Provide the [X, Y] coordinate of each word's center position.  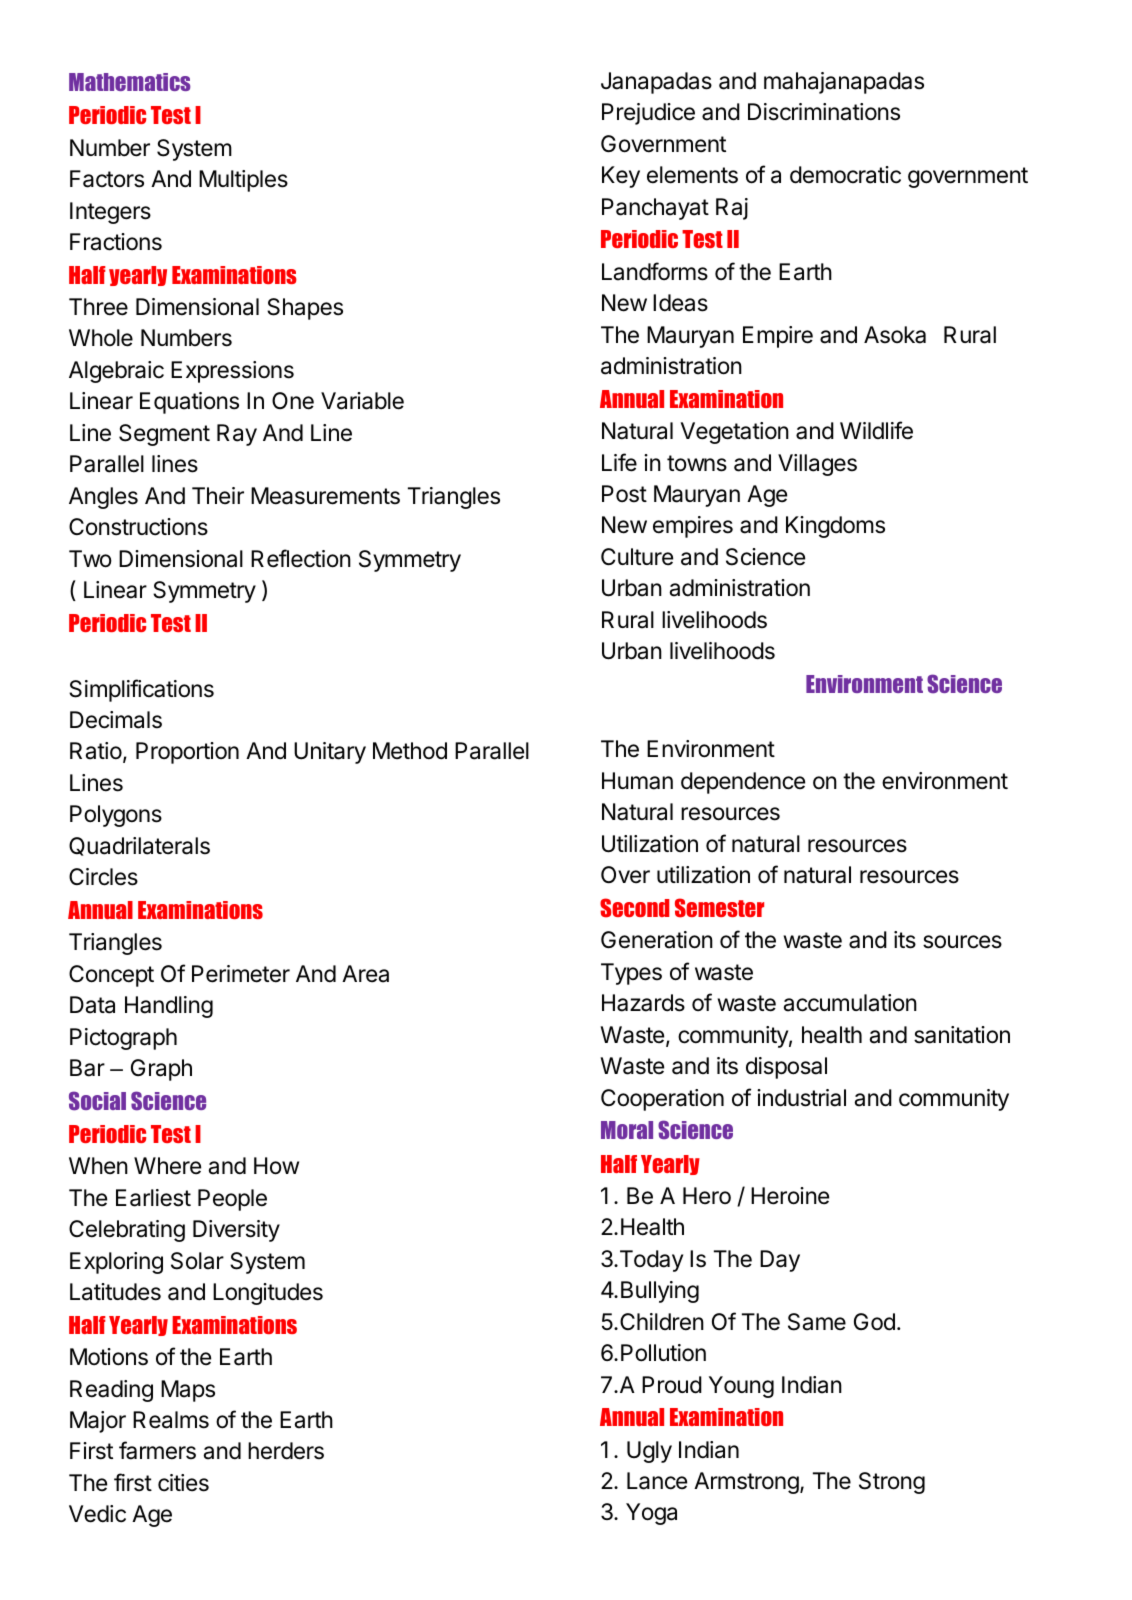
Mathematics [129, 82]
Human [637, 781]
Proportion [187, 753]
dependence [743, 783]
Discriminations [824, 112]
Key [621, 177]
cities [183, 1483]
